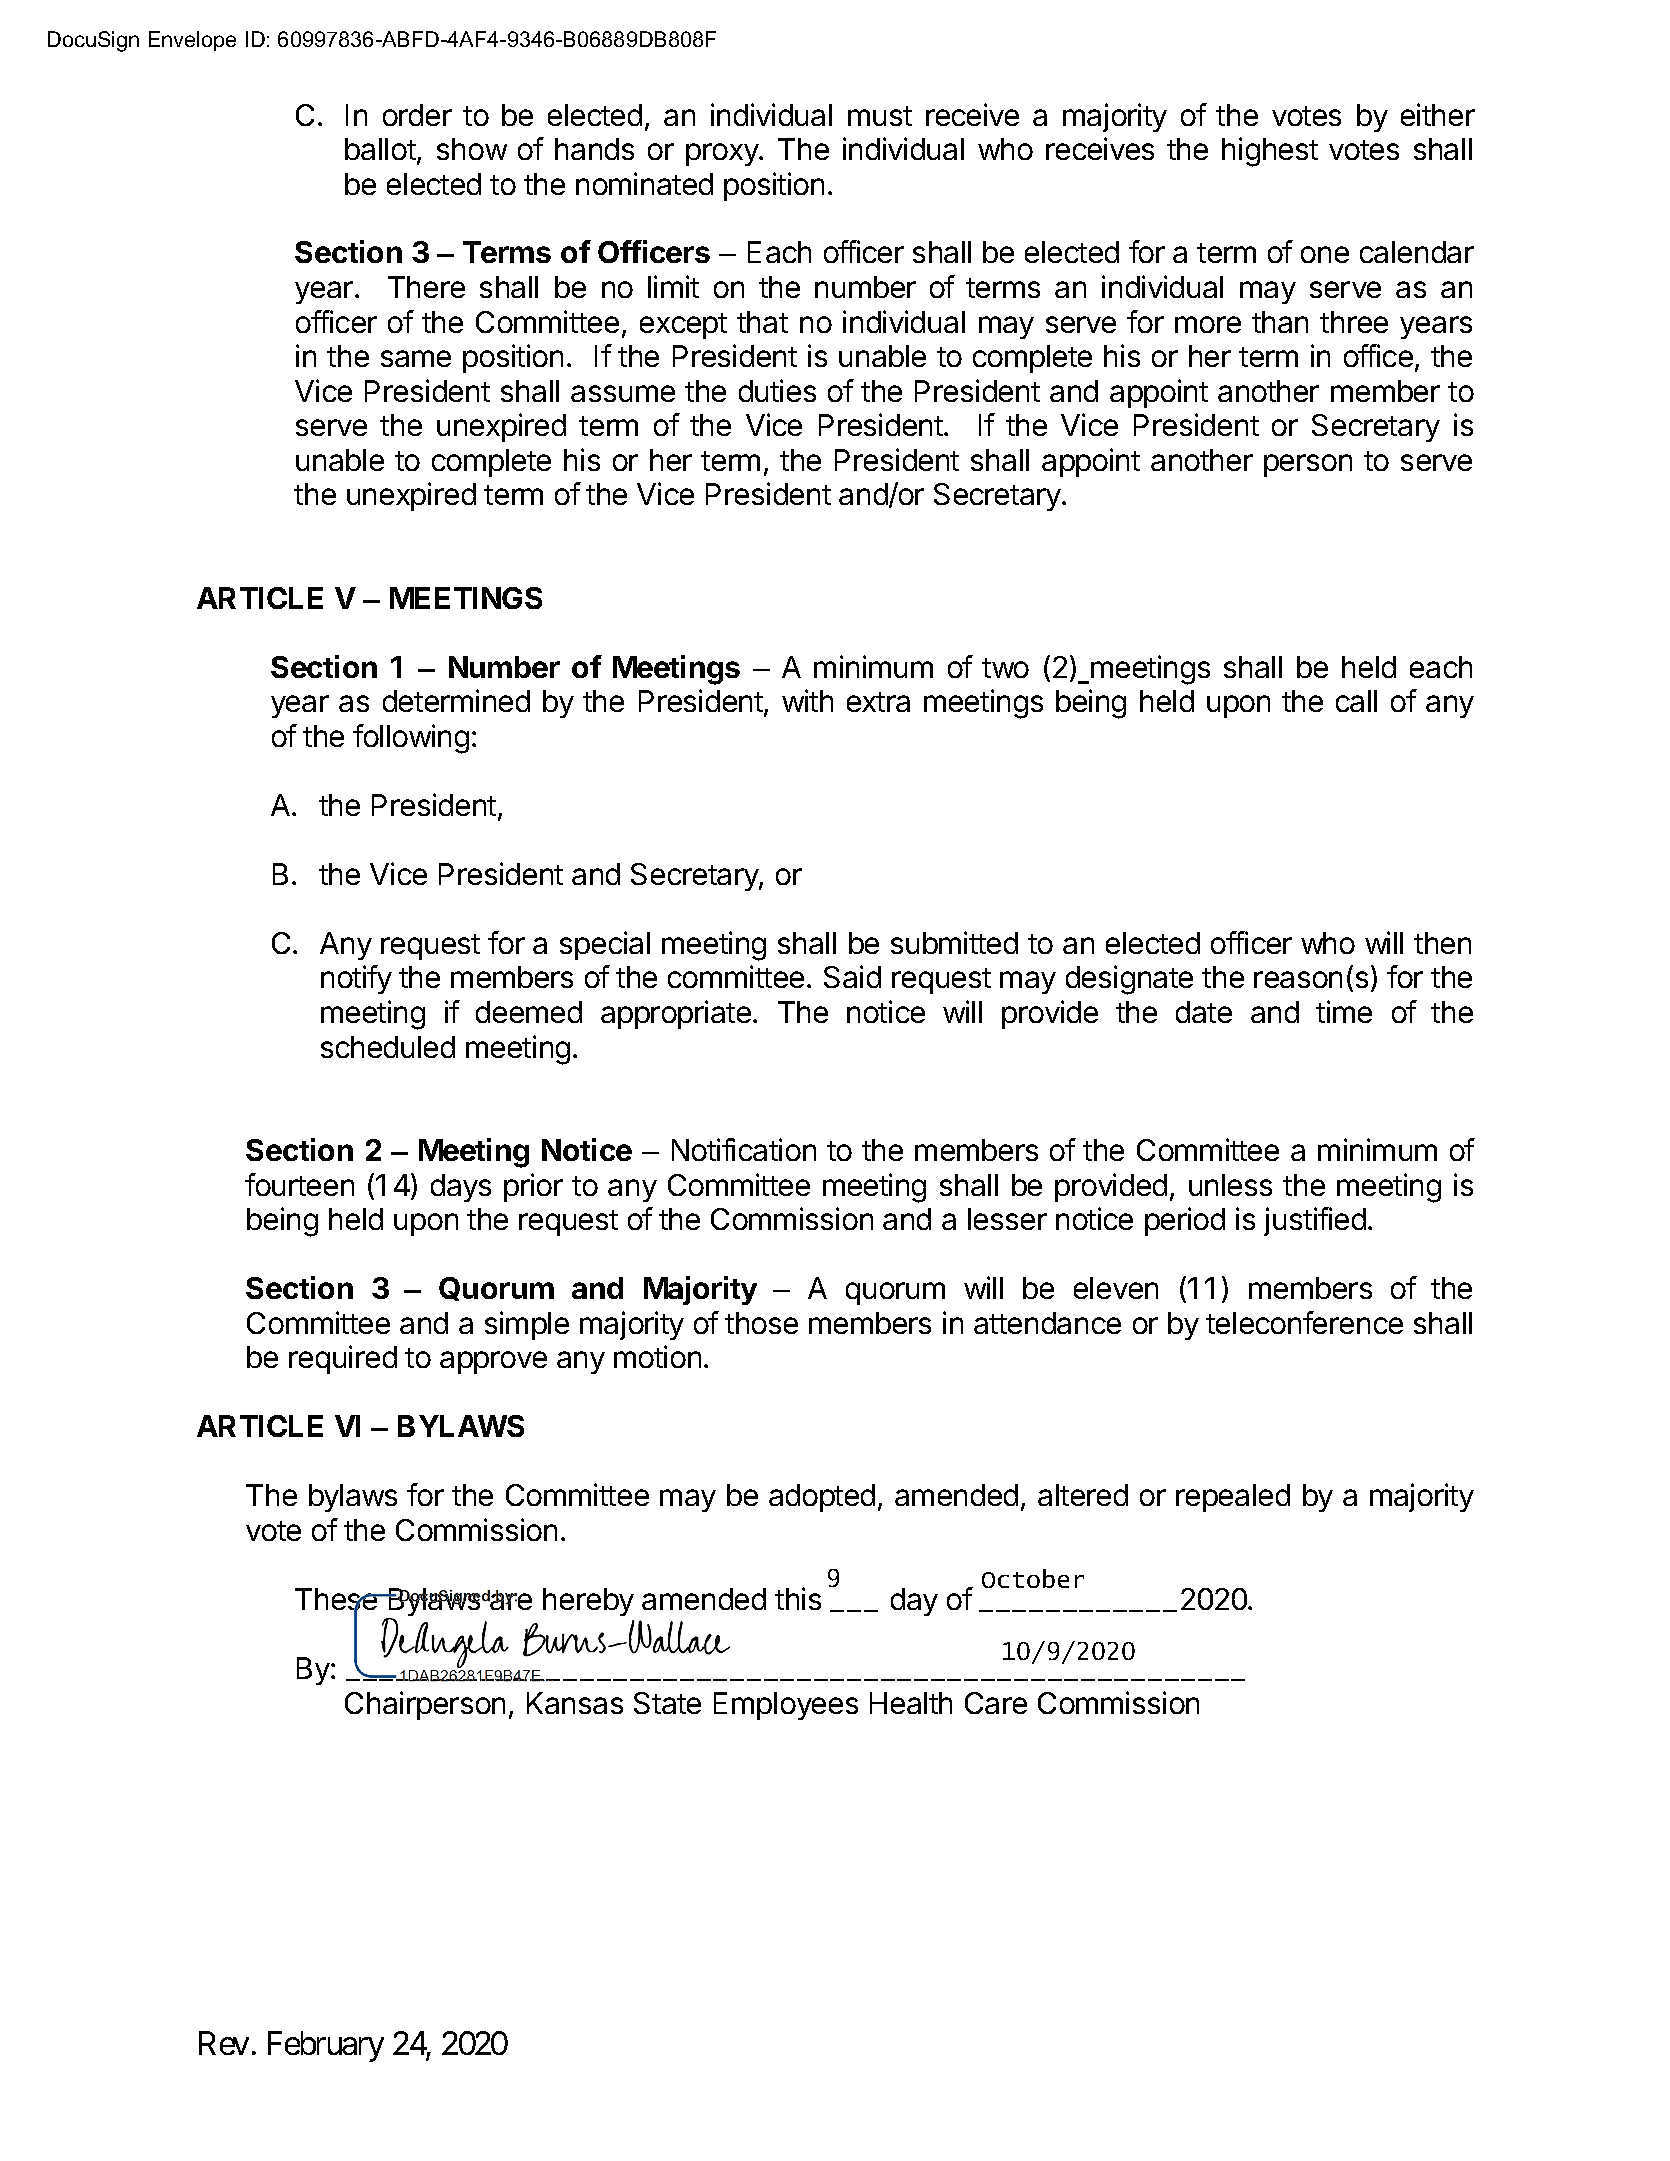 The image size is (1670, 2161). Describe the element at coordinates (326, 2046) in the screenshot. I see `February` at that location.
